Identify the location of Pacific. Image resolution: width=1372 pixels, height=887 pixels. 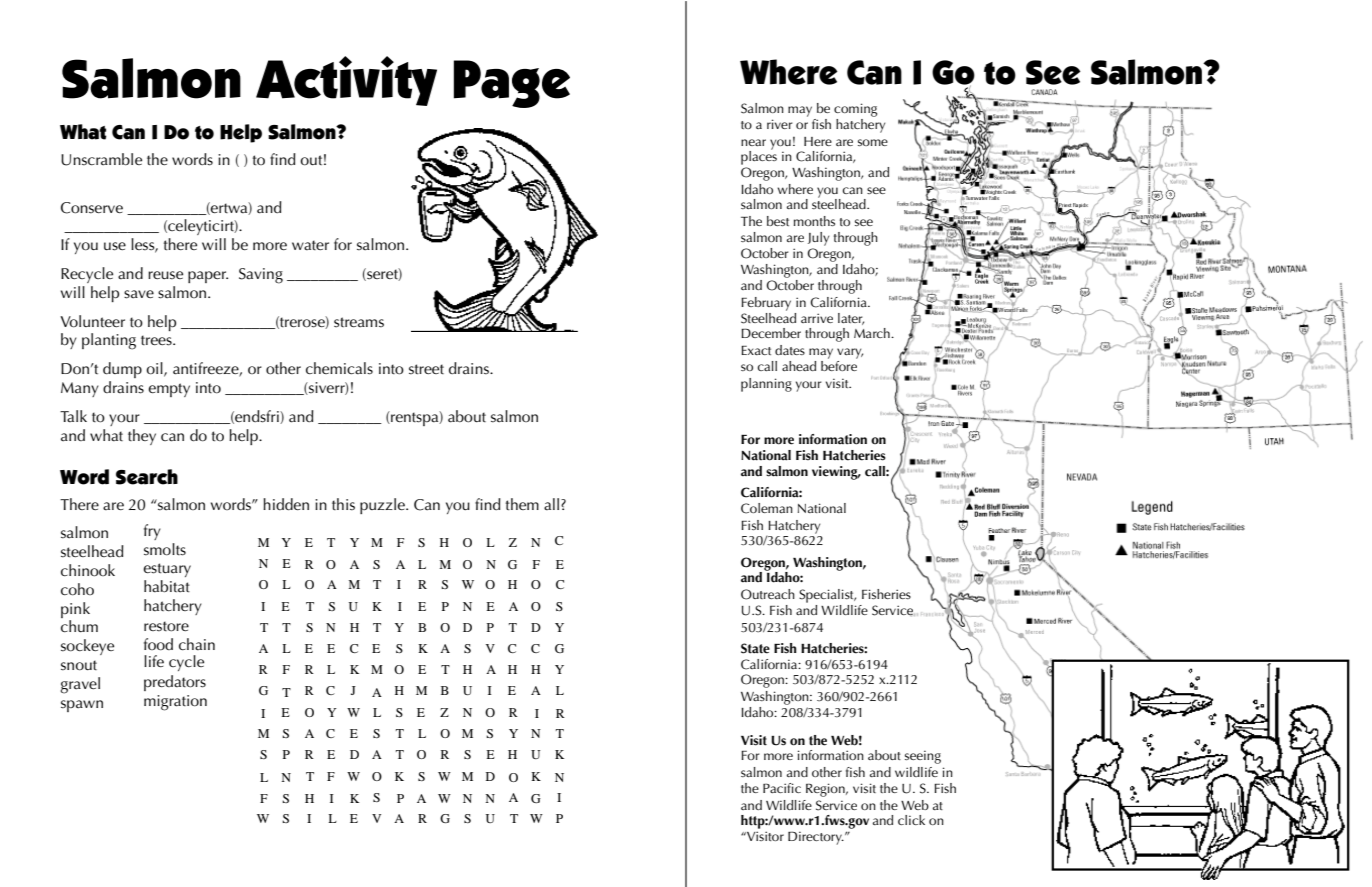
(782, 788).
